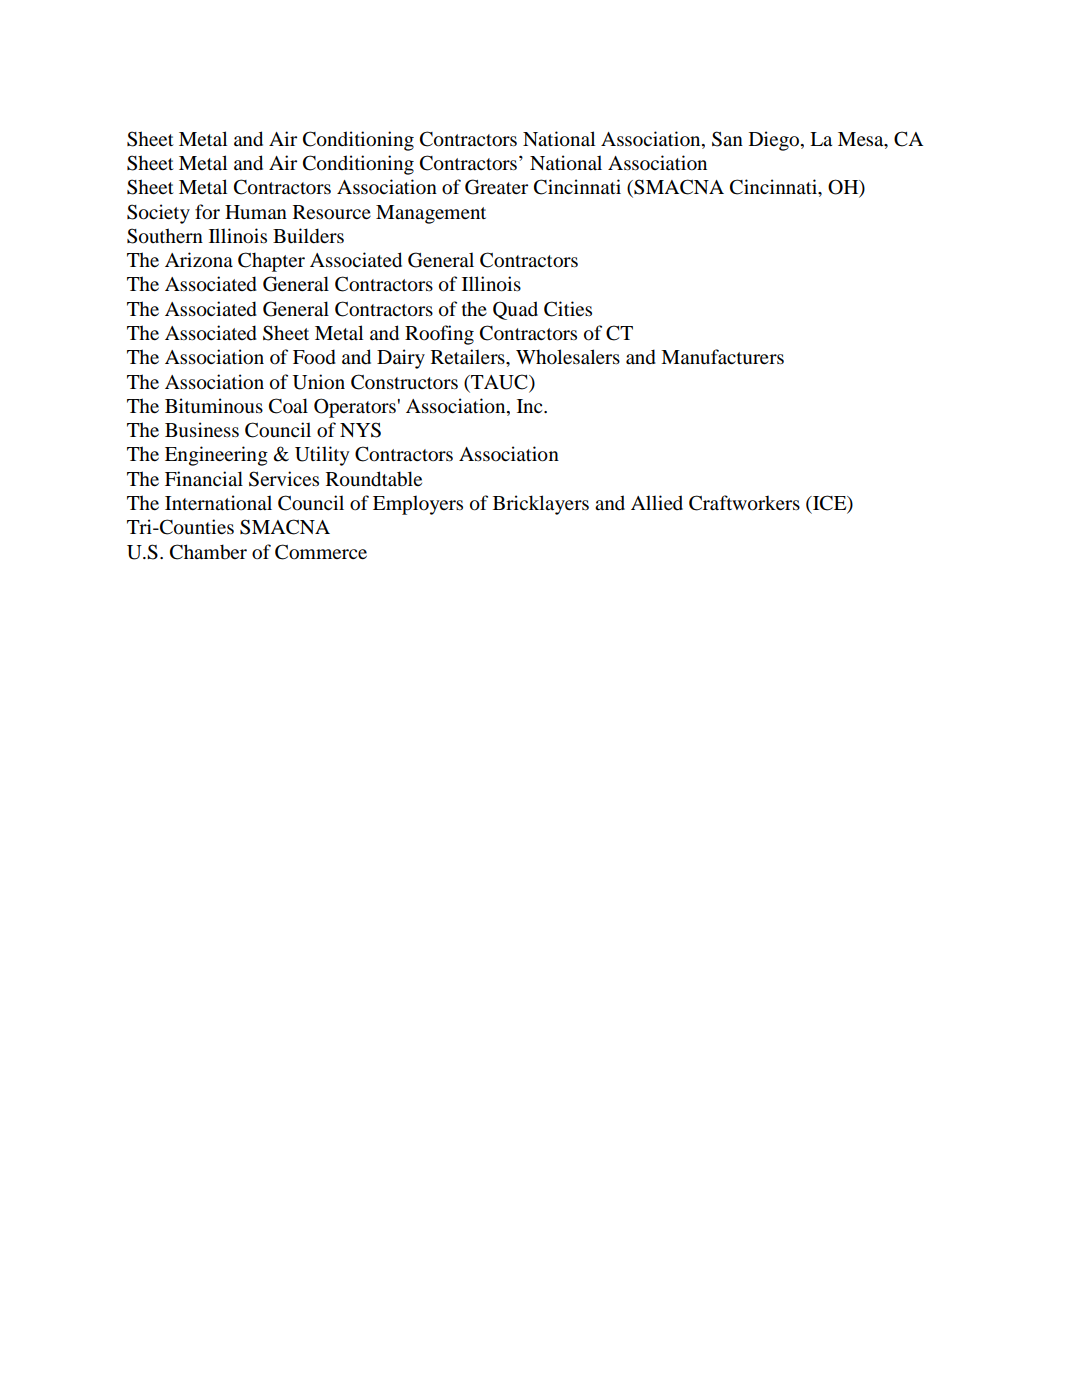  What do you see at coordinates (496, 187) in the screenshot?
I see `Greater` at bounding box center [496, 187].
